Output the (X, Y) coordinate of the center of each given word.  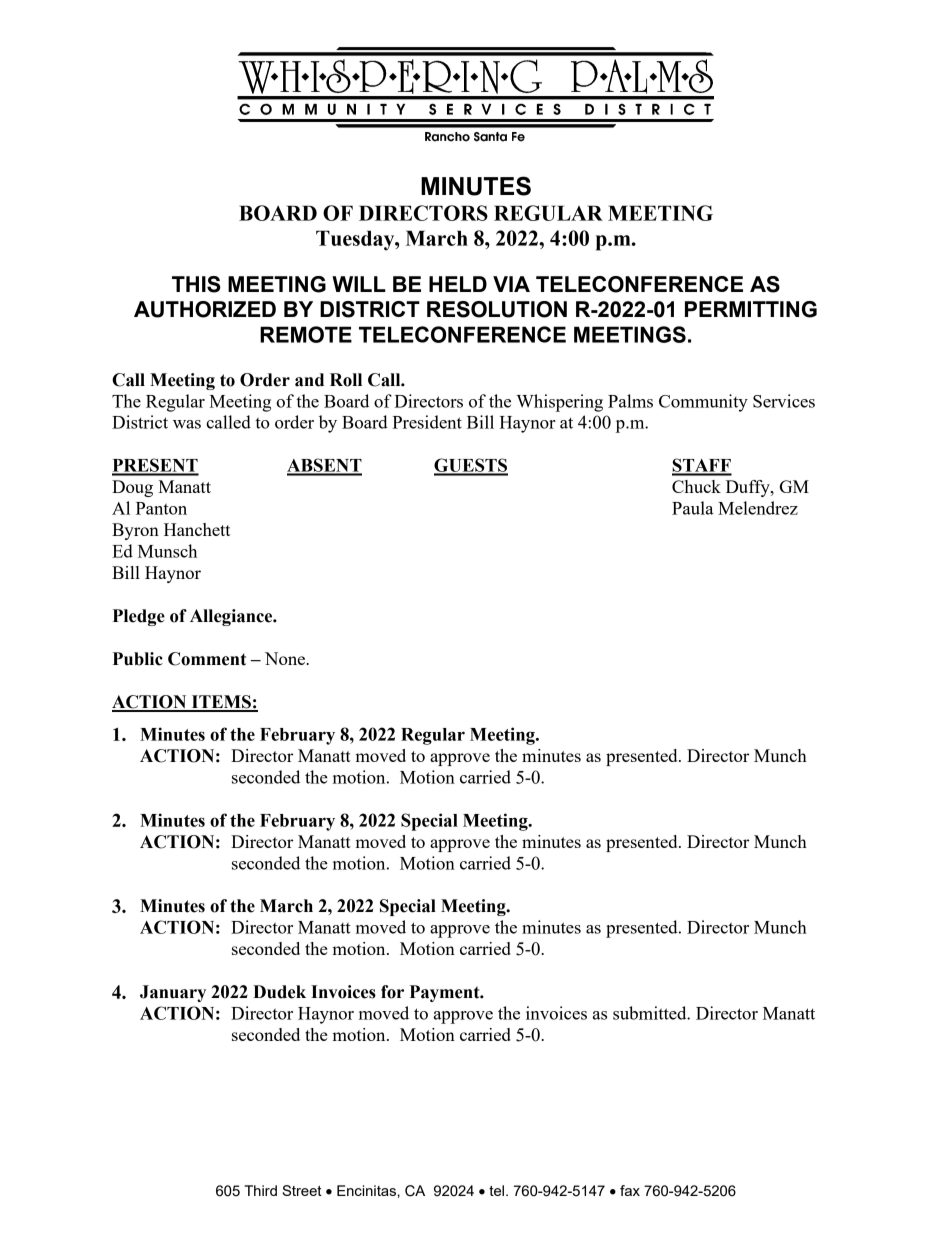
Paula (692, 508)
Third (260, 1190)
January (173, 993)
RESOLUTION (497, 309)
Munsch (167, 551)
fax (630, 1190)
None (286, 658)
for (392, 992)
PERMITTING (751, 309)
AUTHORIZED (205, 309)
